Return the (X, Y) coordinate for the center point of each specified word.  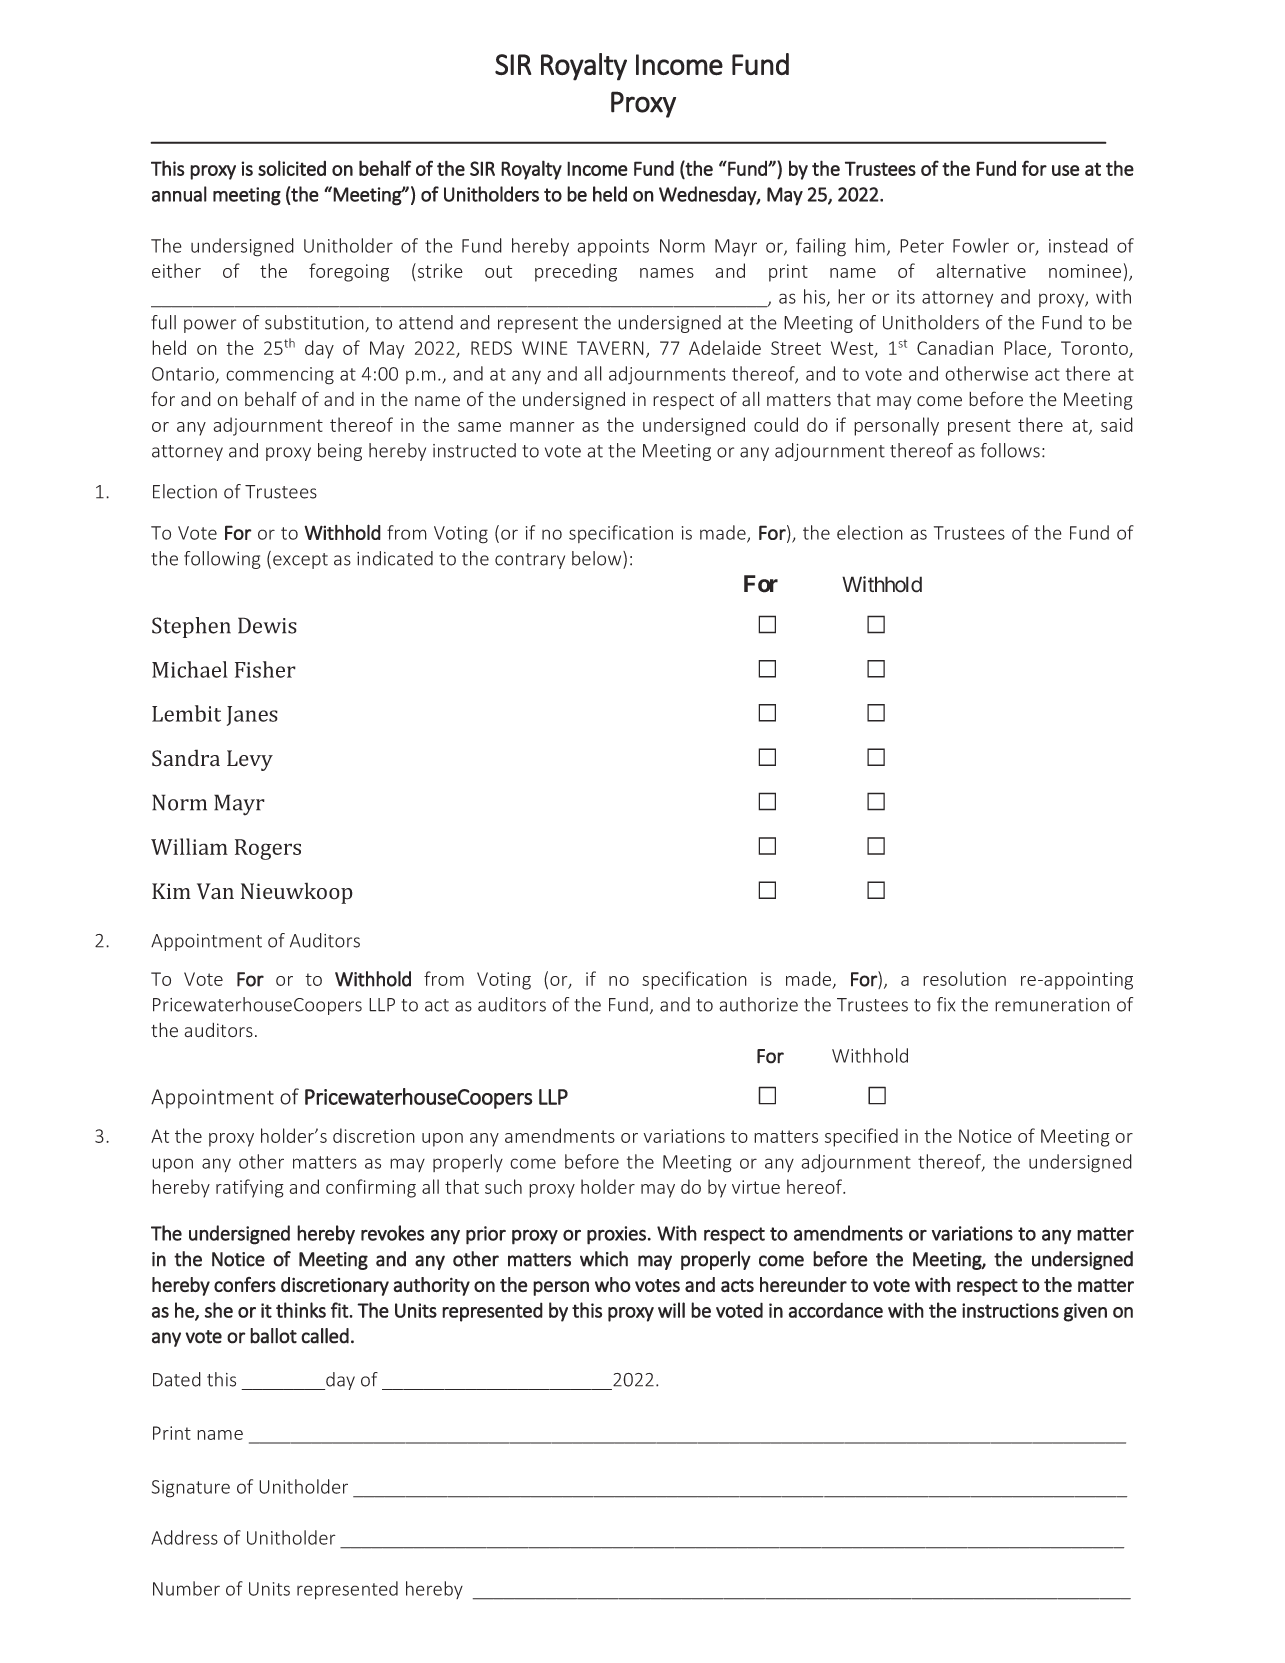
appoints (613, 247)
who (613, 1284)
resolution (964, 978)
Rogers (268, 849)
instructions (1010, 1310)
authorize (758, 1004)
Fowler (981, 245)
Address (184, 1537)
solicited (292, 168)
